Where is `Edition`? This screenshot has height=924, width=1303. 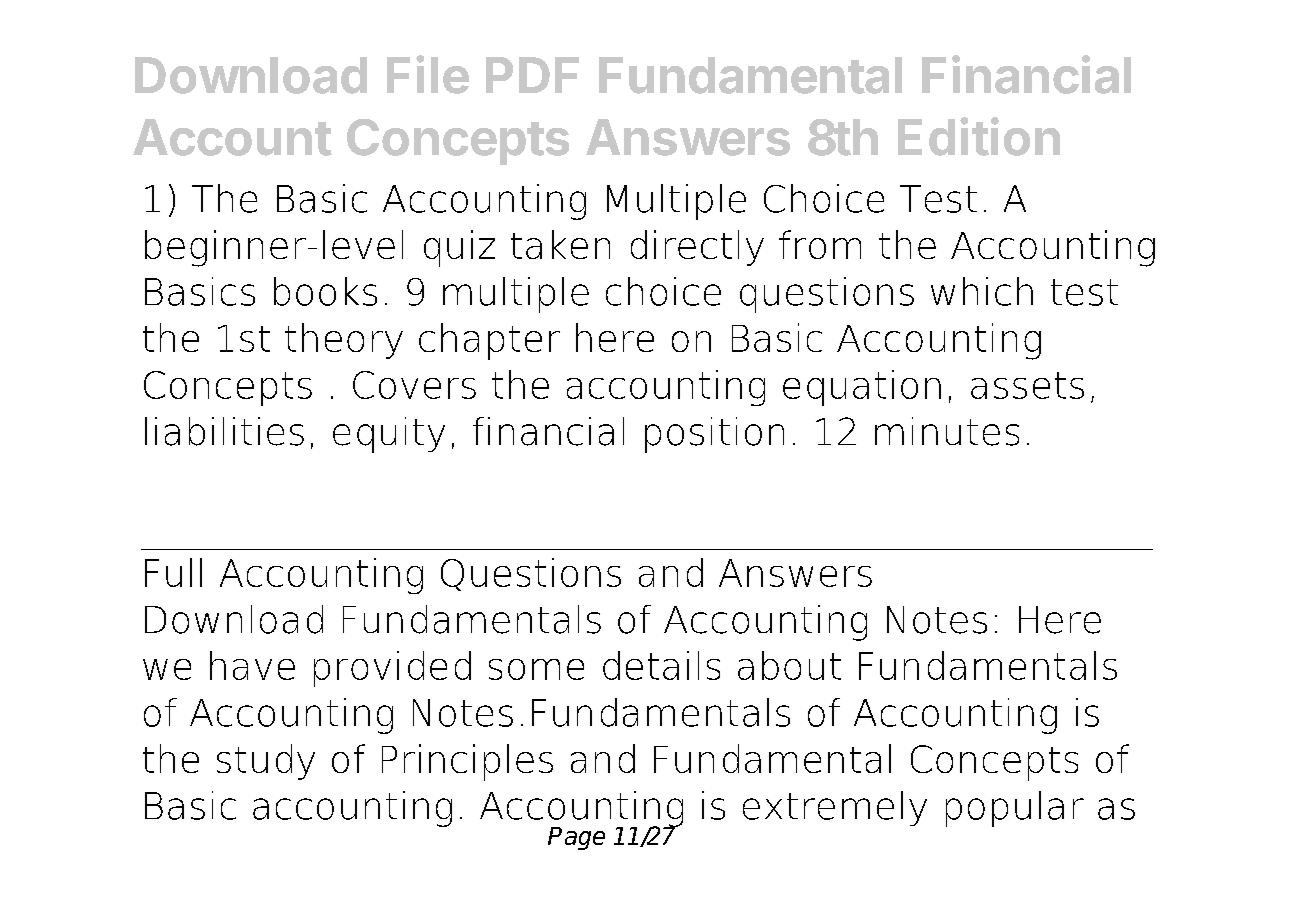
Edition is located at coordinates (979, 136).
